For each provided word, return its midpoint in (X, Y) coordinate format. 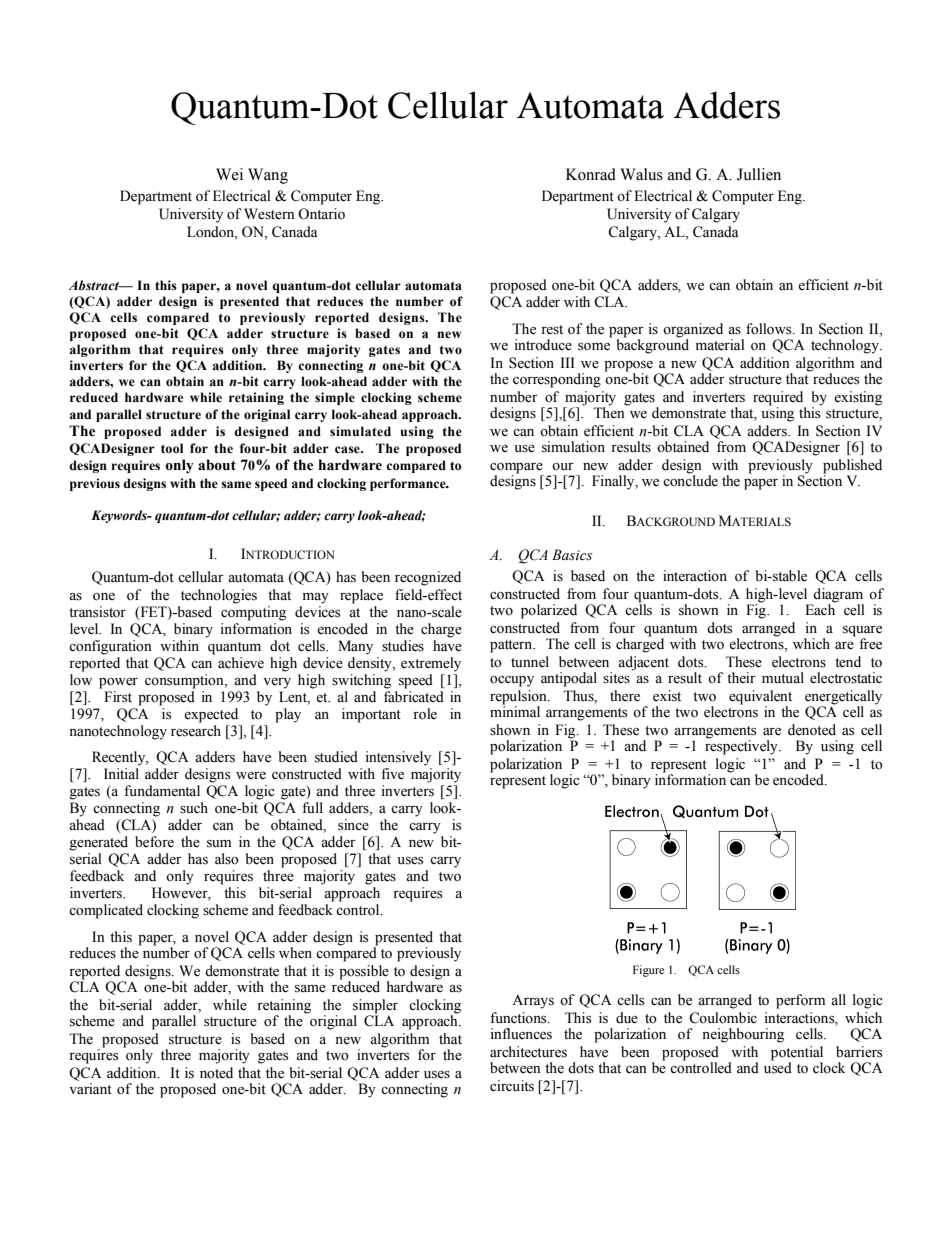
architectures (528, 1052)
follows (770, 329)
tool (172, 448)
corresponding (557, 380)
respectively (742, 746)
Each (820, 608)
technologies (219, 596)
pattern (512, 646)
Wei (229, 174)
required (778, 398)
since (353, 825)
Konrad (591, 174)
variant (90, 1088)
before (154, 842)
